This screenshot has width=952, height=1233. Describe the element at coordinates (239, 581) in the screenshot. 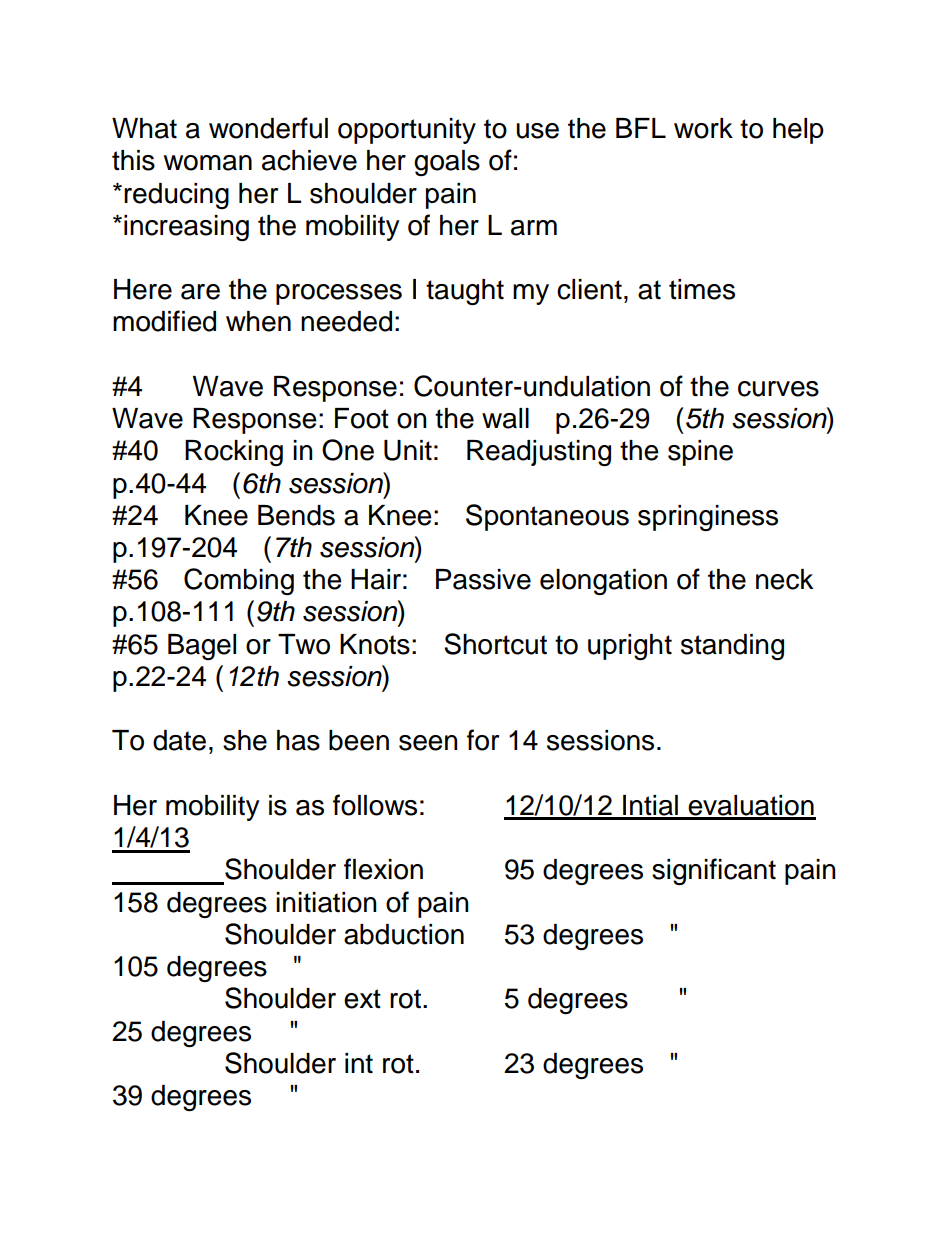

I see `Combing` at that location.
